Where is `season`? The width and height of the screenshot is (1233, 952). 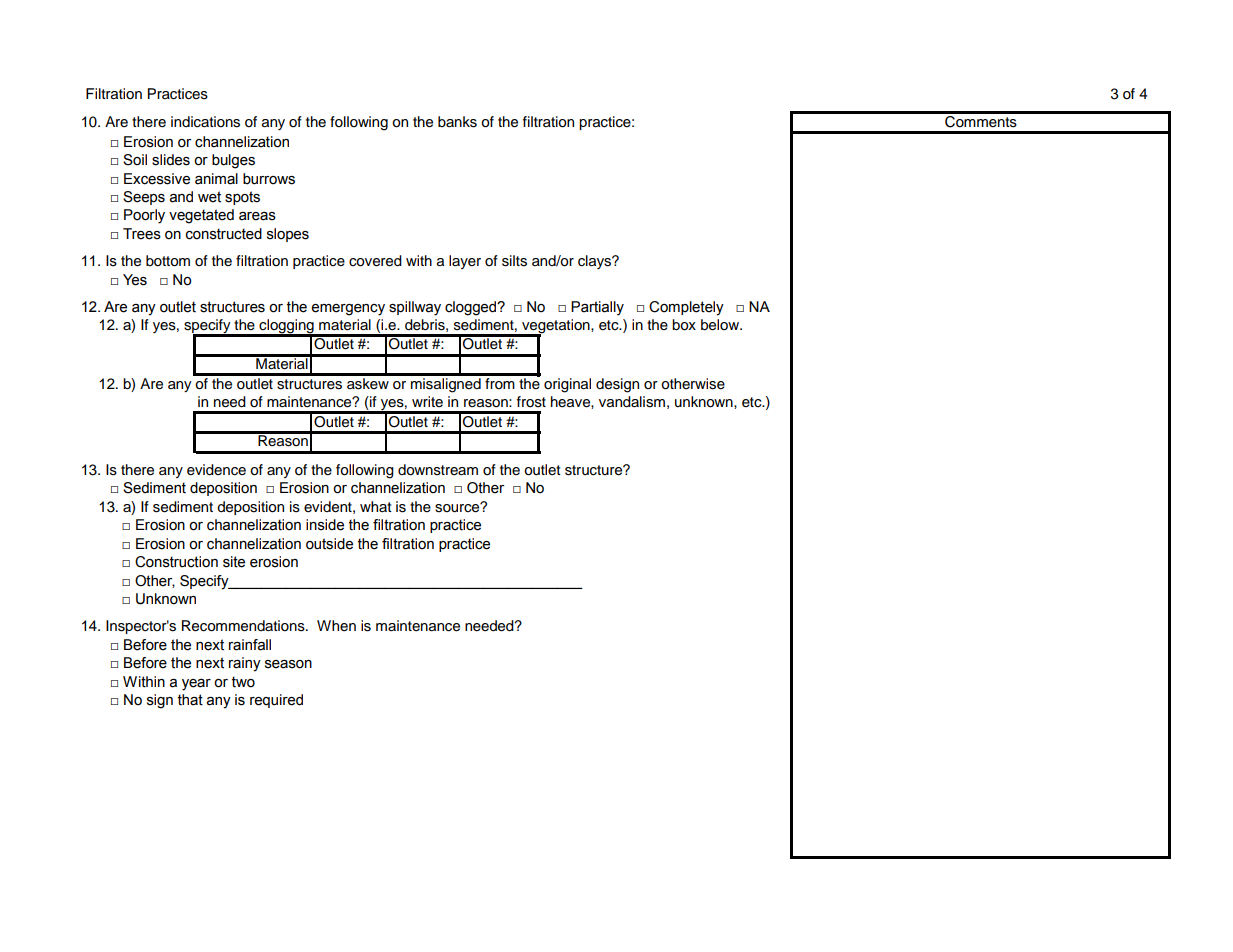
season is located at coordinates (288, 664).
